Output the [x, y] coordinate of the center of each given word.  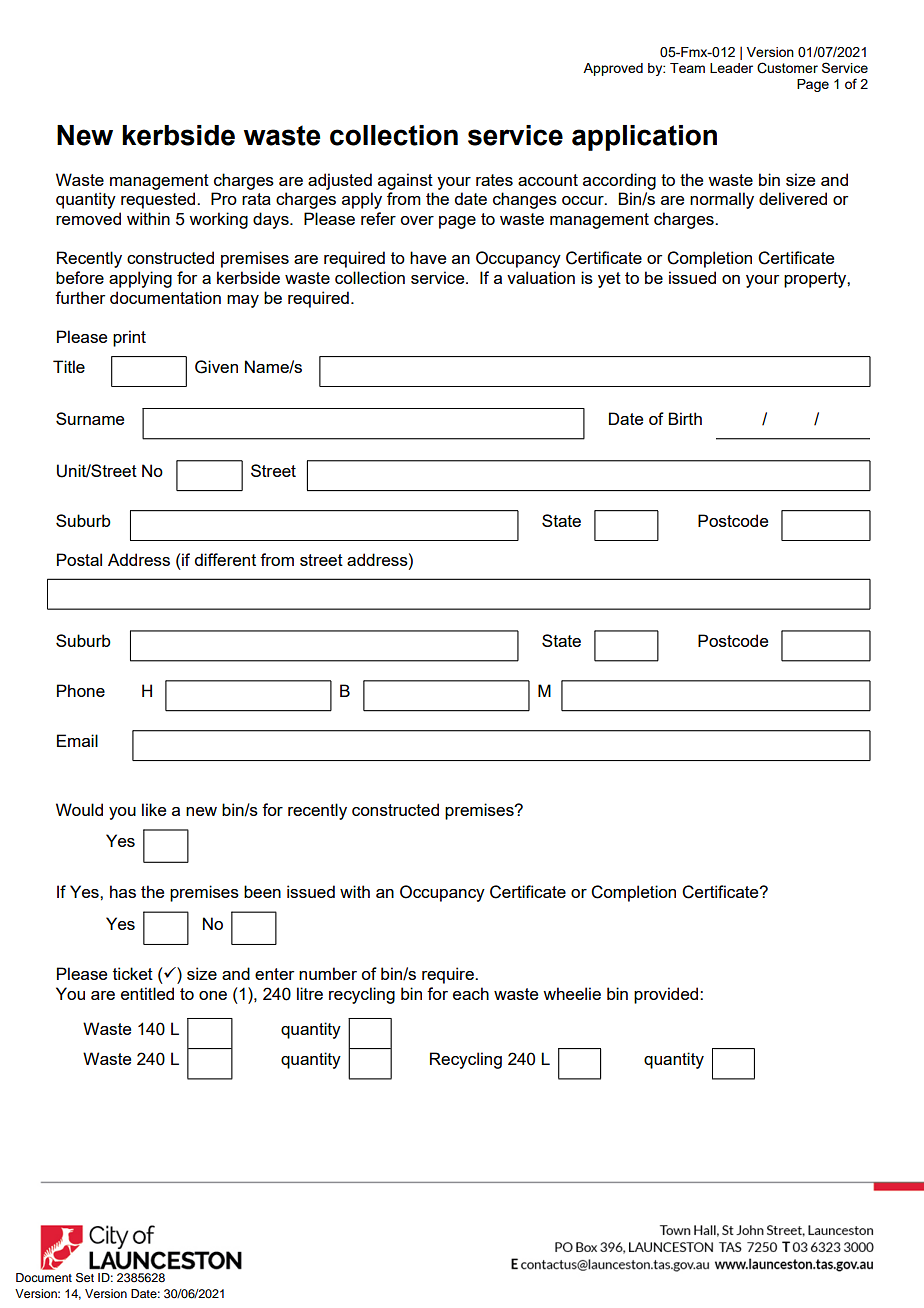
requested [159, 200]
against [405, 181]
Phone [81, 690]
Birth [685, 418]
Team [687, 68]
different [225, 559]
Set [85, 1278]
